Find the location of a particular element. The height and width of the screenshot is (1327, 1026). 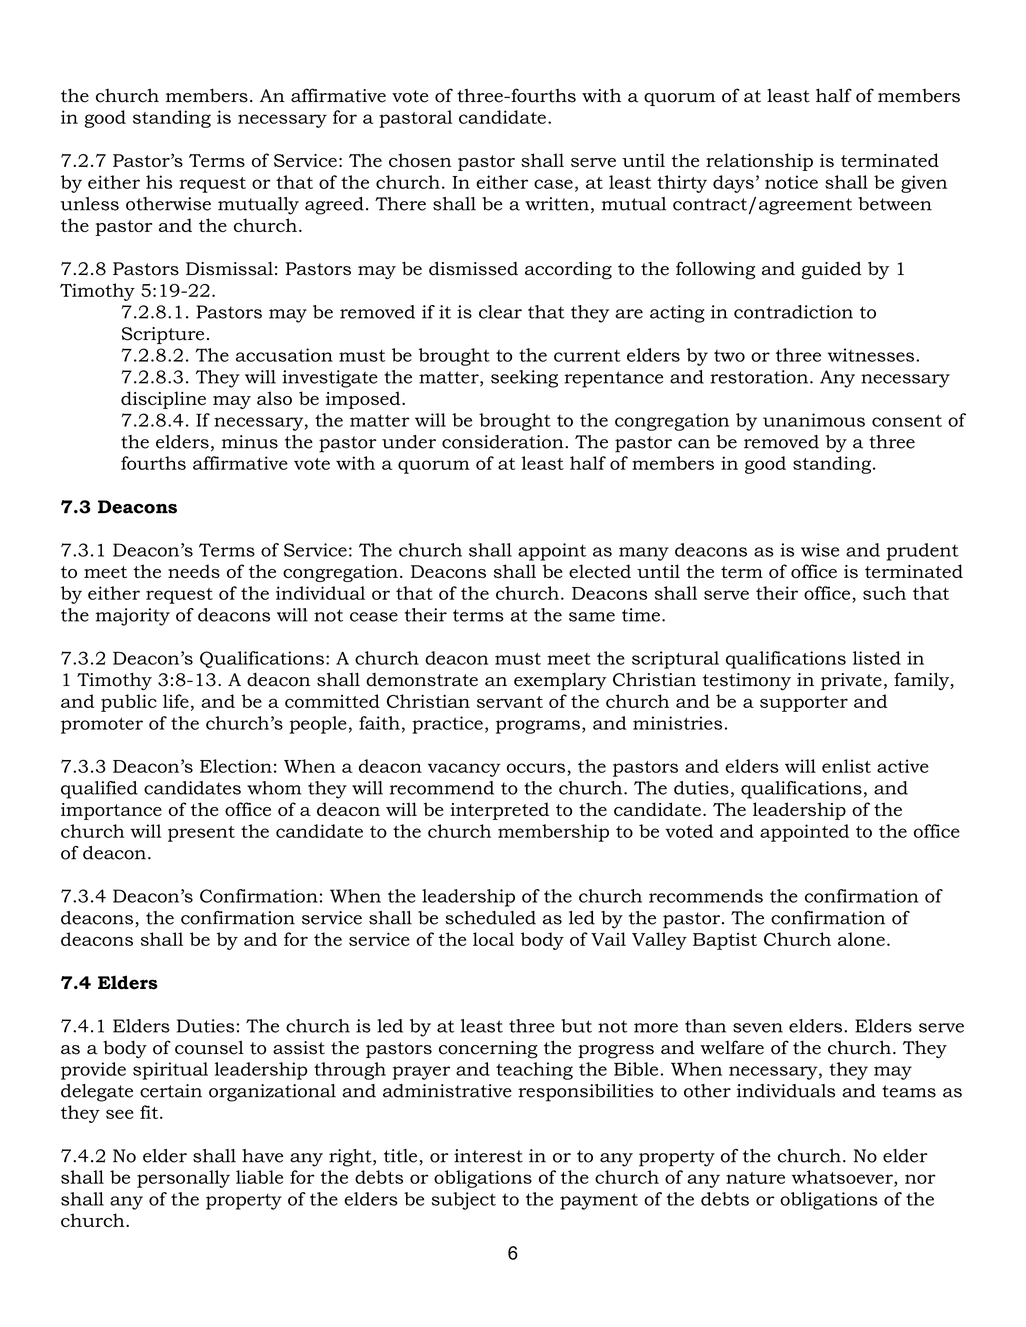

life is located at coordinates (176, 701).
